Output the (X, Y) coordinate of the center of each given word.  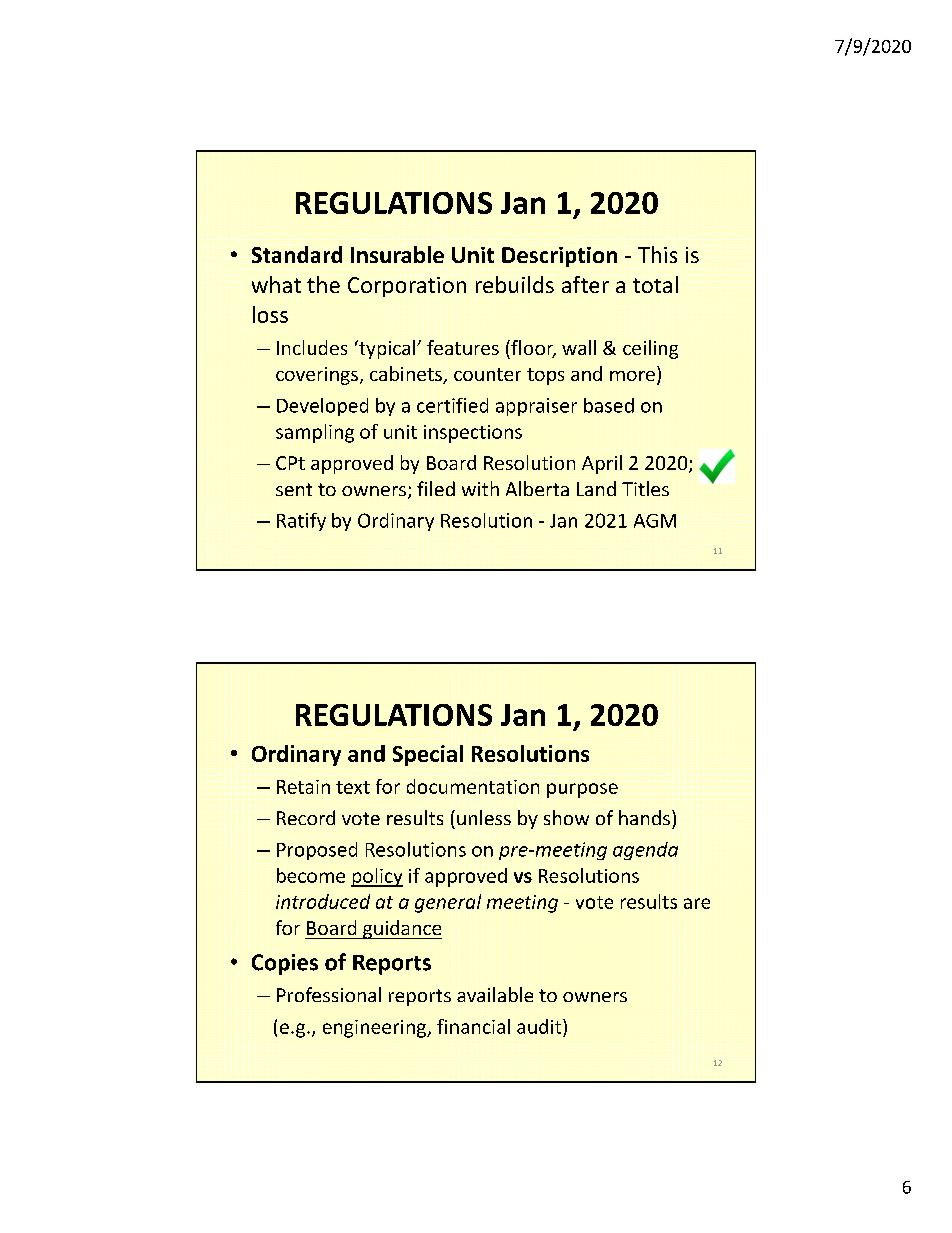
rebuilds (515, 284)
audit (540, 1026)
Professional (329, 994)
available (495, 994)
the (323, 284)
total (655, 284)
